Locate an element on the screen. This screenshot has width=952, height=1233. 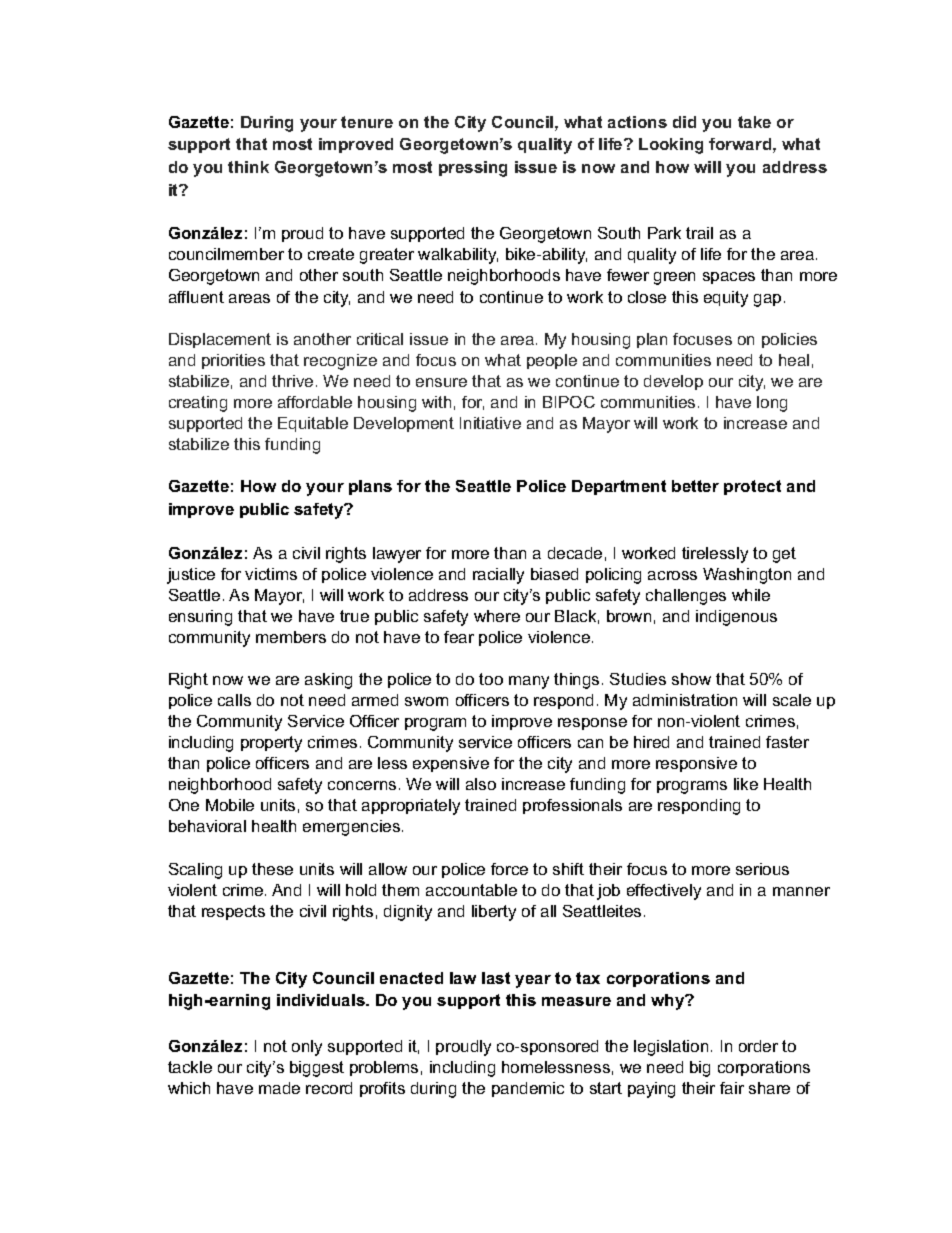
where is located at coordinates (497, 616).
